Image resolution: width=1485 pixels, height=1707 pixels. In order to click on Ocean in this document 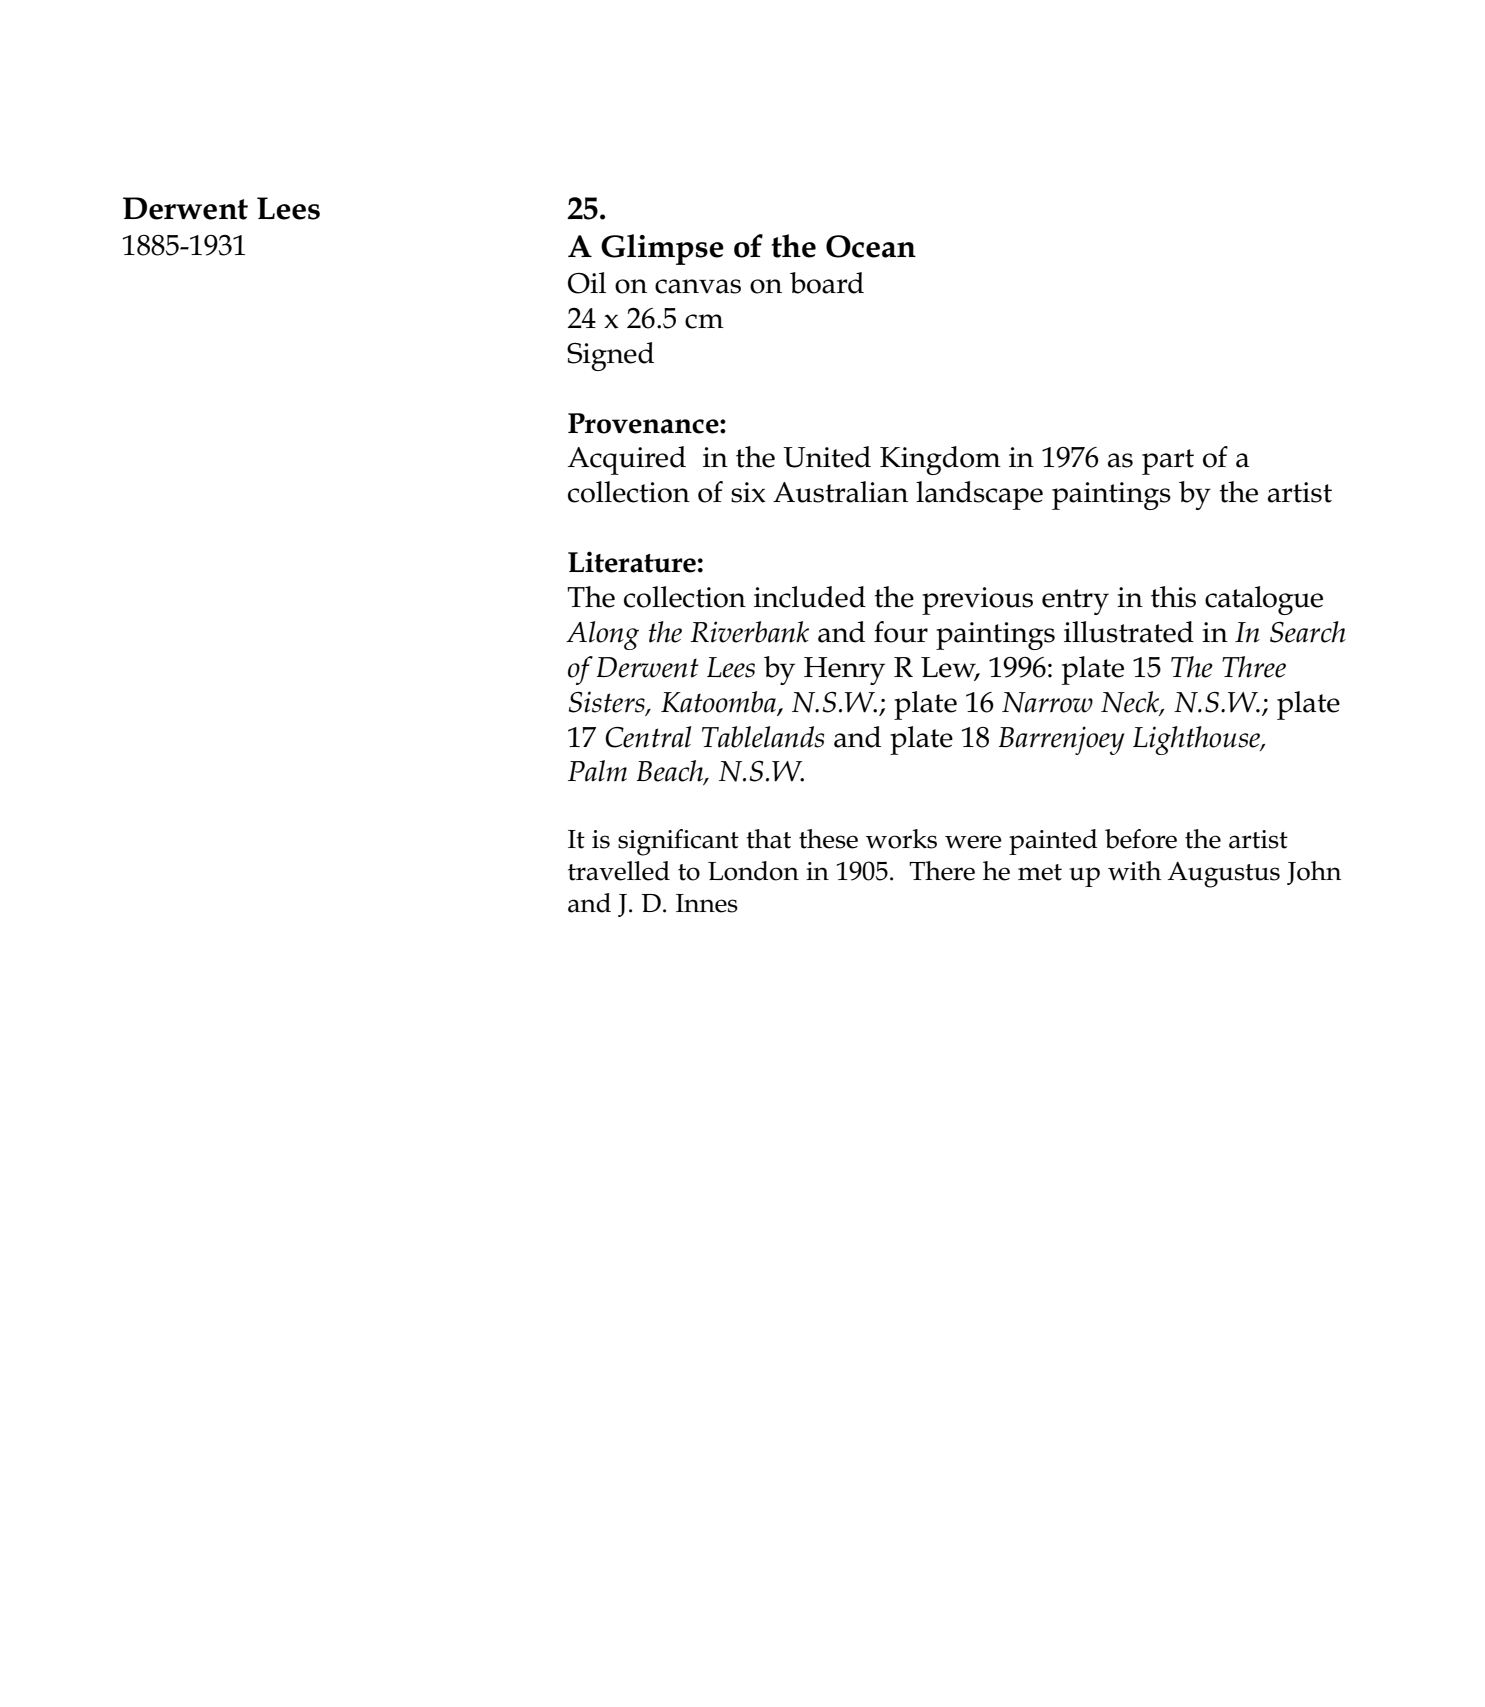, I will do `click(871, 246)`.
